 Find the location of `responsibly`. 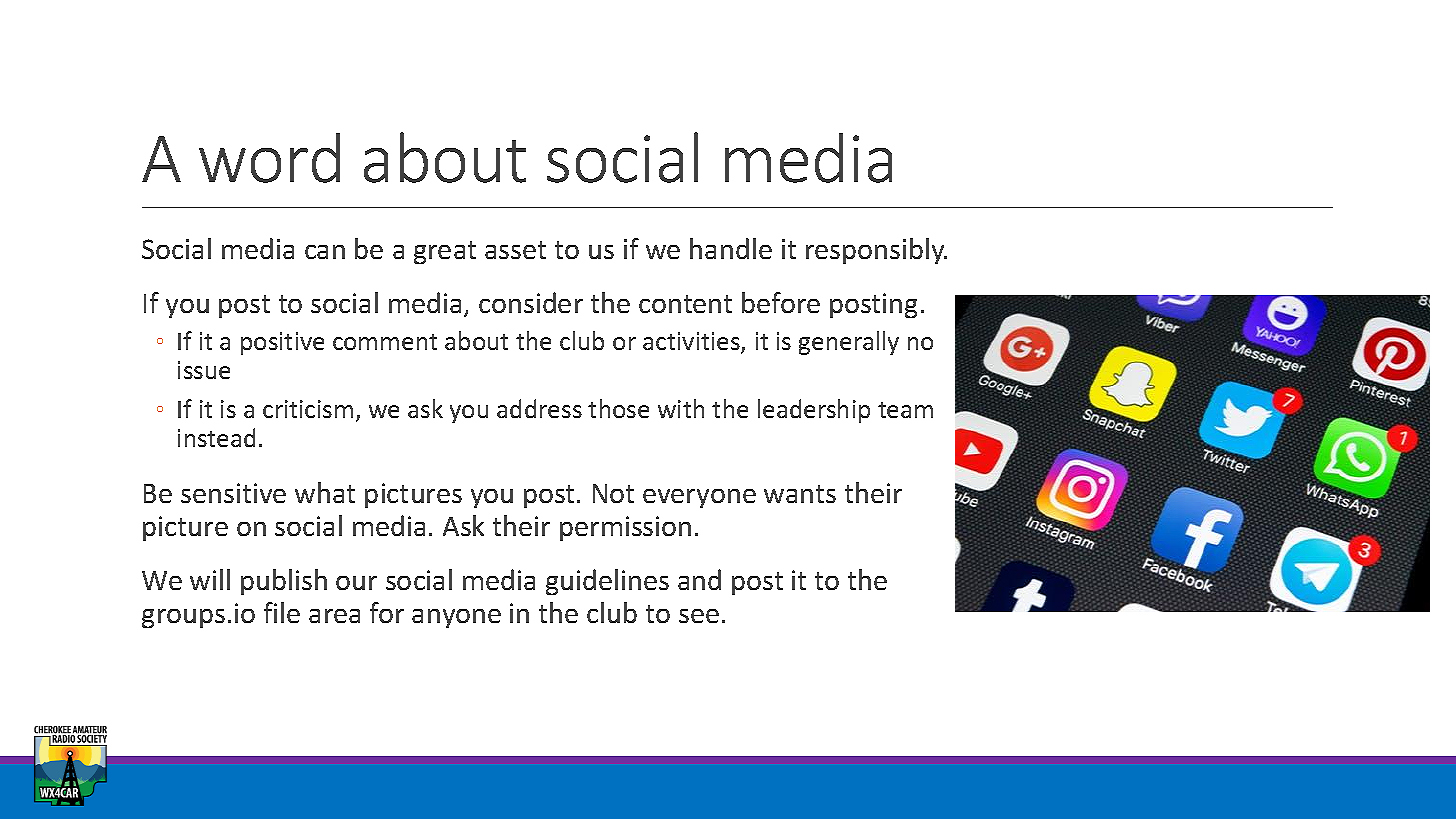

responsibly is located at coordinates (876, 251).
